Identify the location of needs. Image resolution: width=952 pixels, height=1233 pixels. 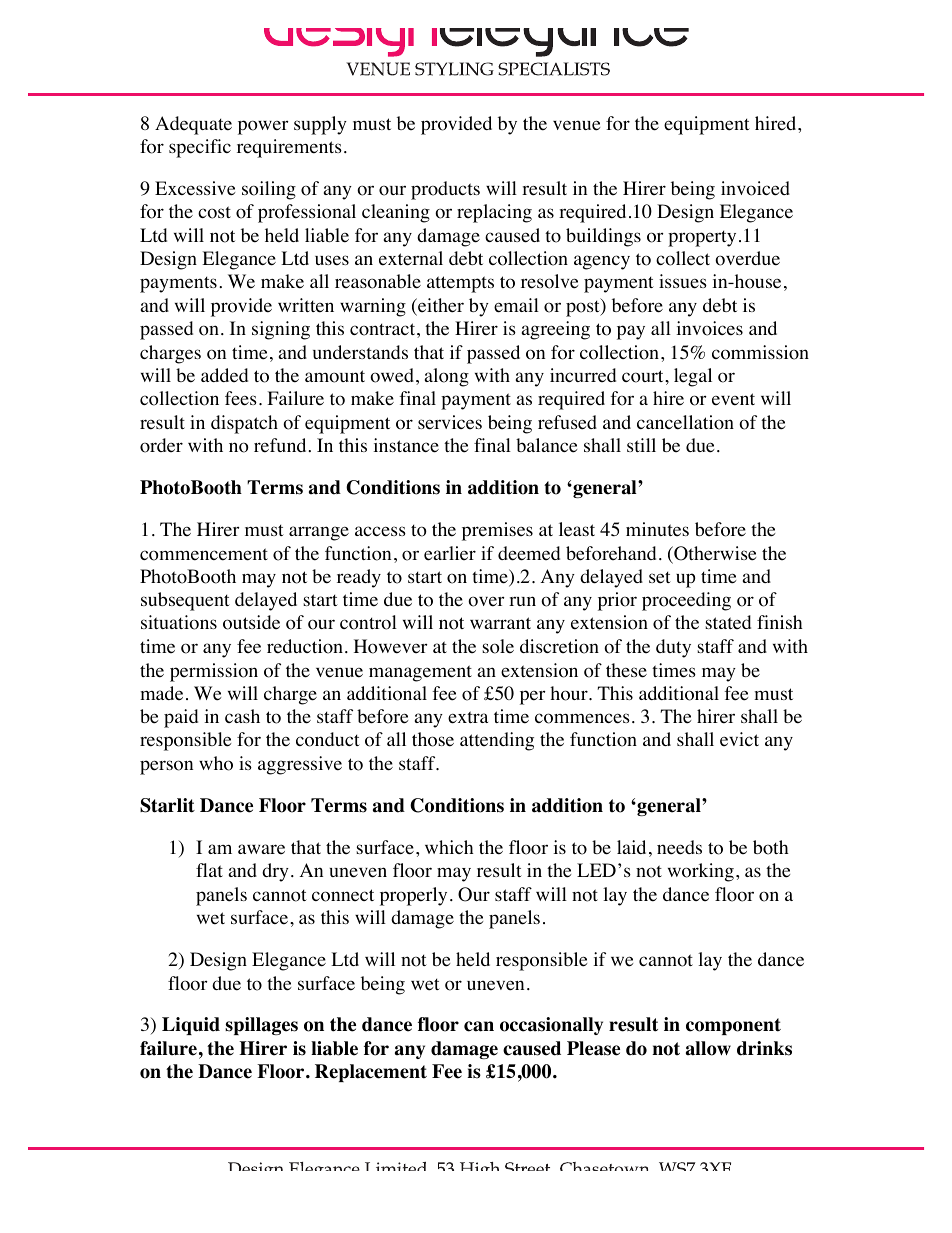
(679, 847).
